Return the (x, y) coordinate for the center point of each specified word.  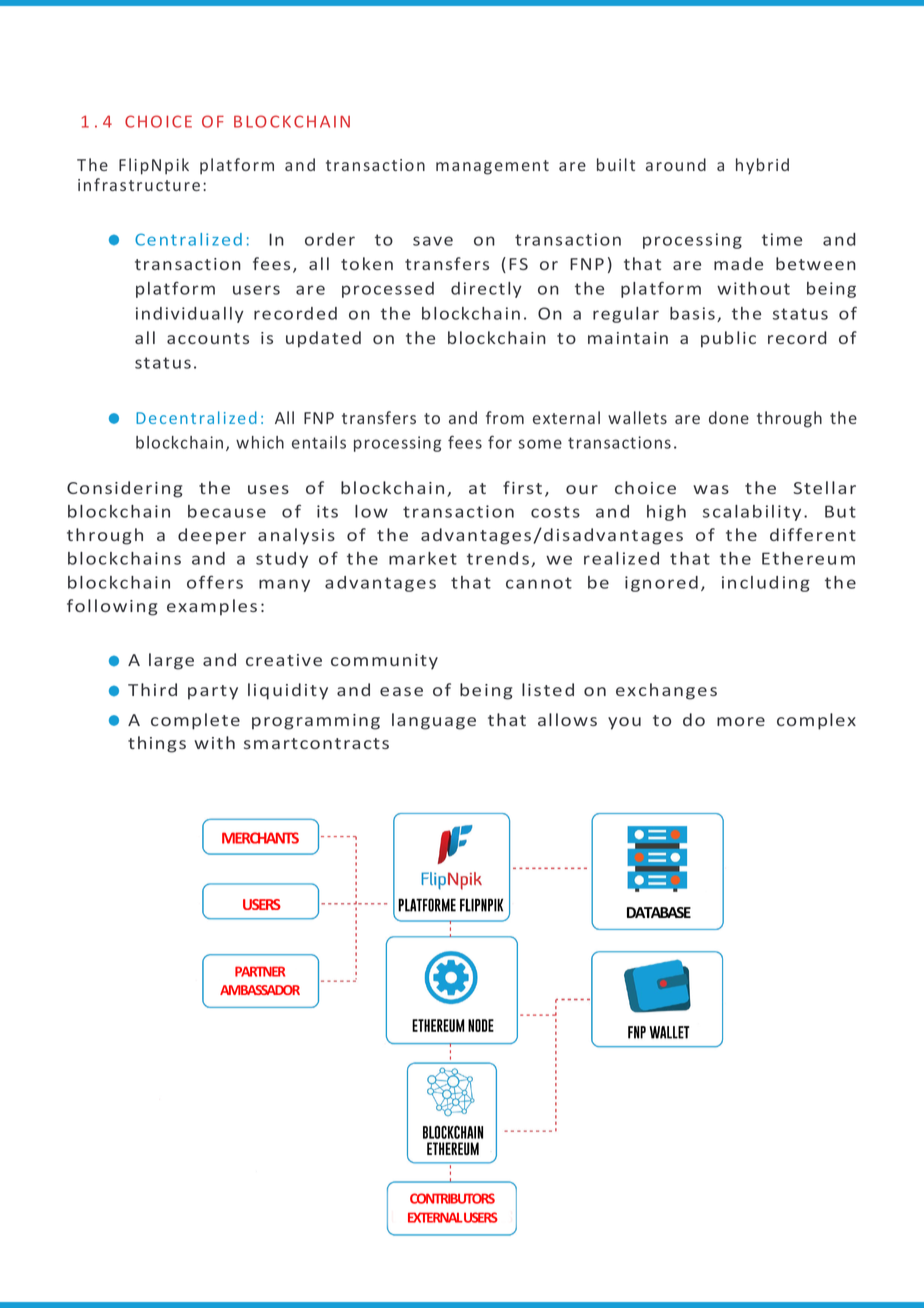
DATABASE (659, 912)
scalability (752, 513)
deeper (212, 536)
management (492, 167)
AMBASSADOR (260, 990)
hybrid (762, 166)
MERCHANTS (260, 838)
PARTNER (260, 971)
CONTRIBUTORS (452, 1198)
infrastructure (139, 184)
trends (499, 559)
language (434, 721)
